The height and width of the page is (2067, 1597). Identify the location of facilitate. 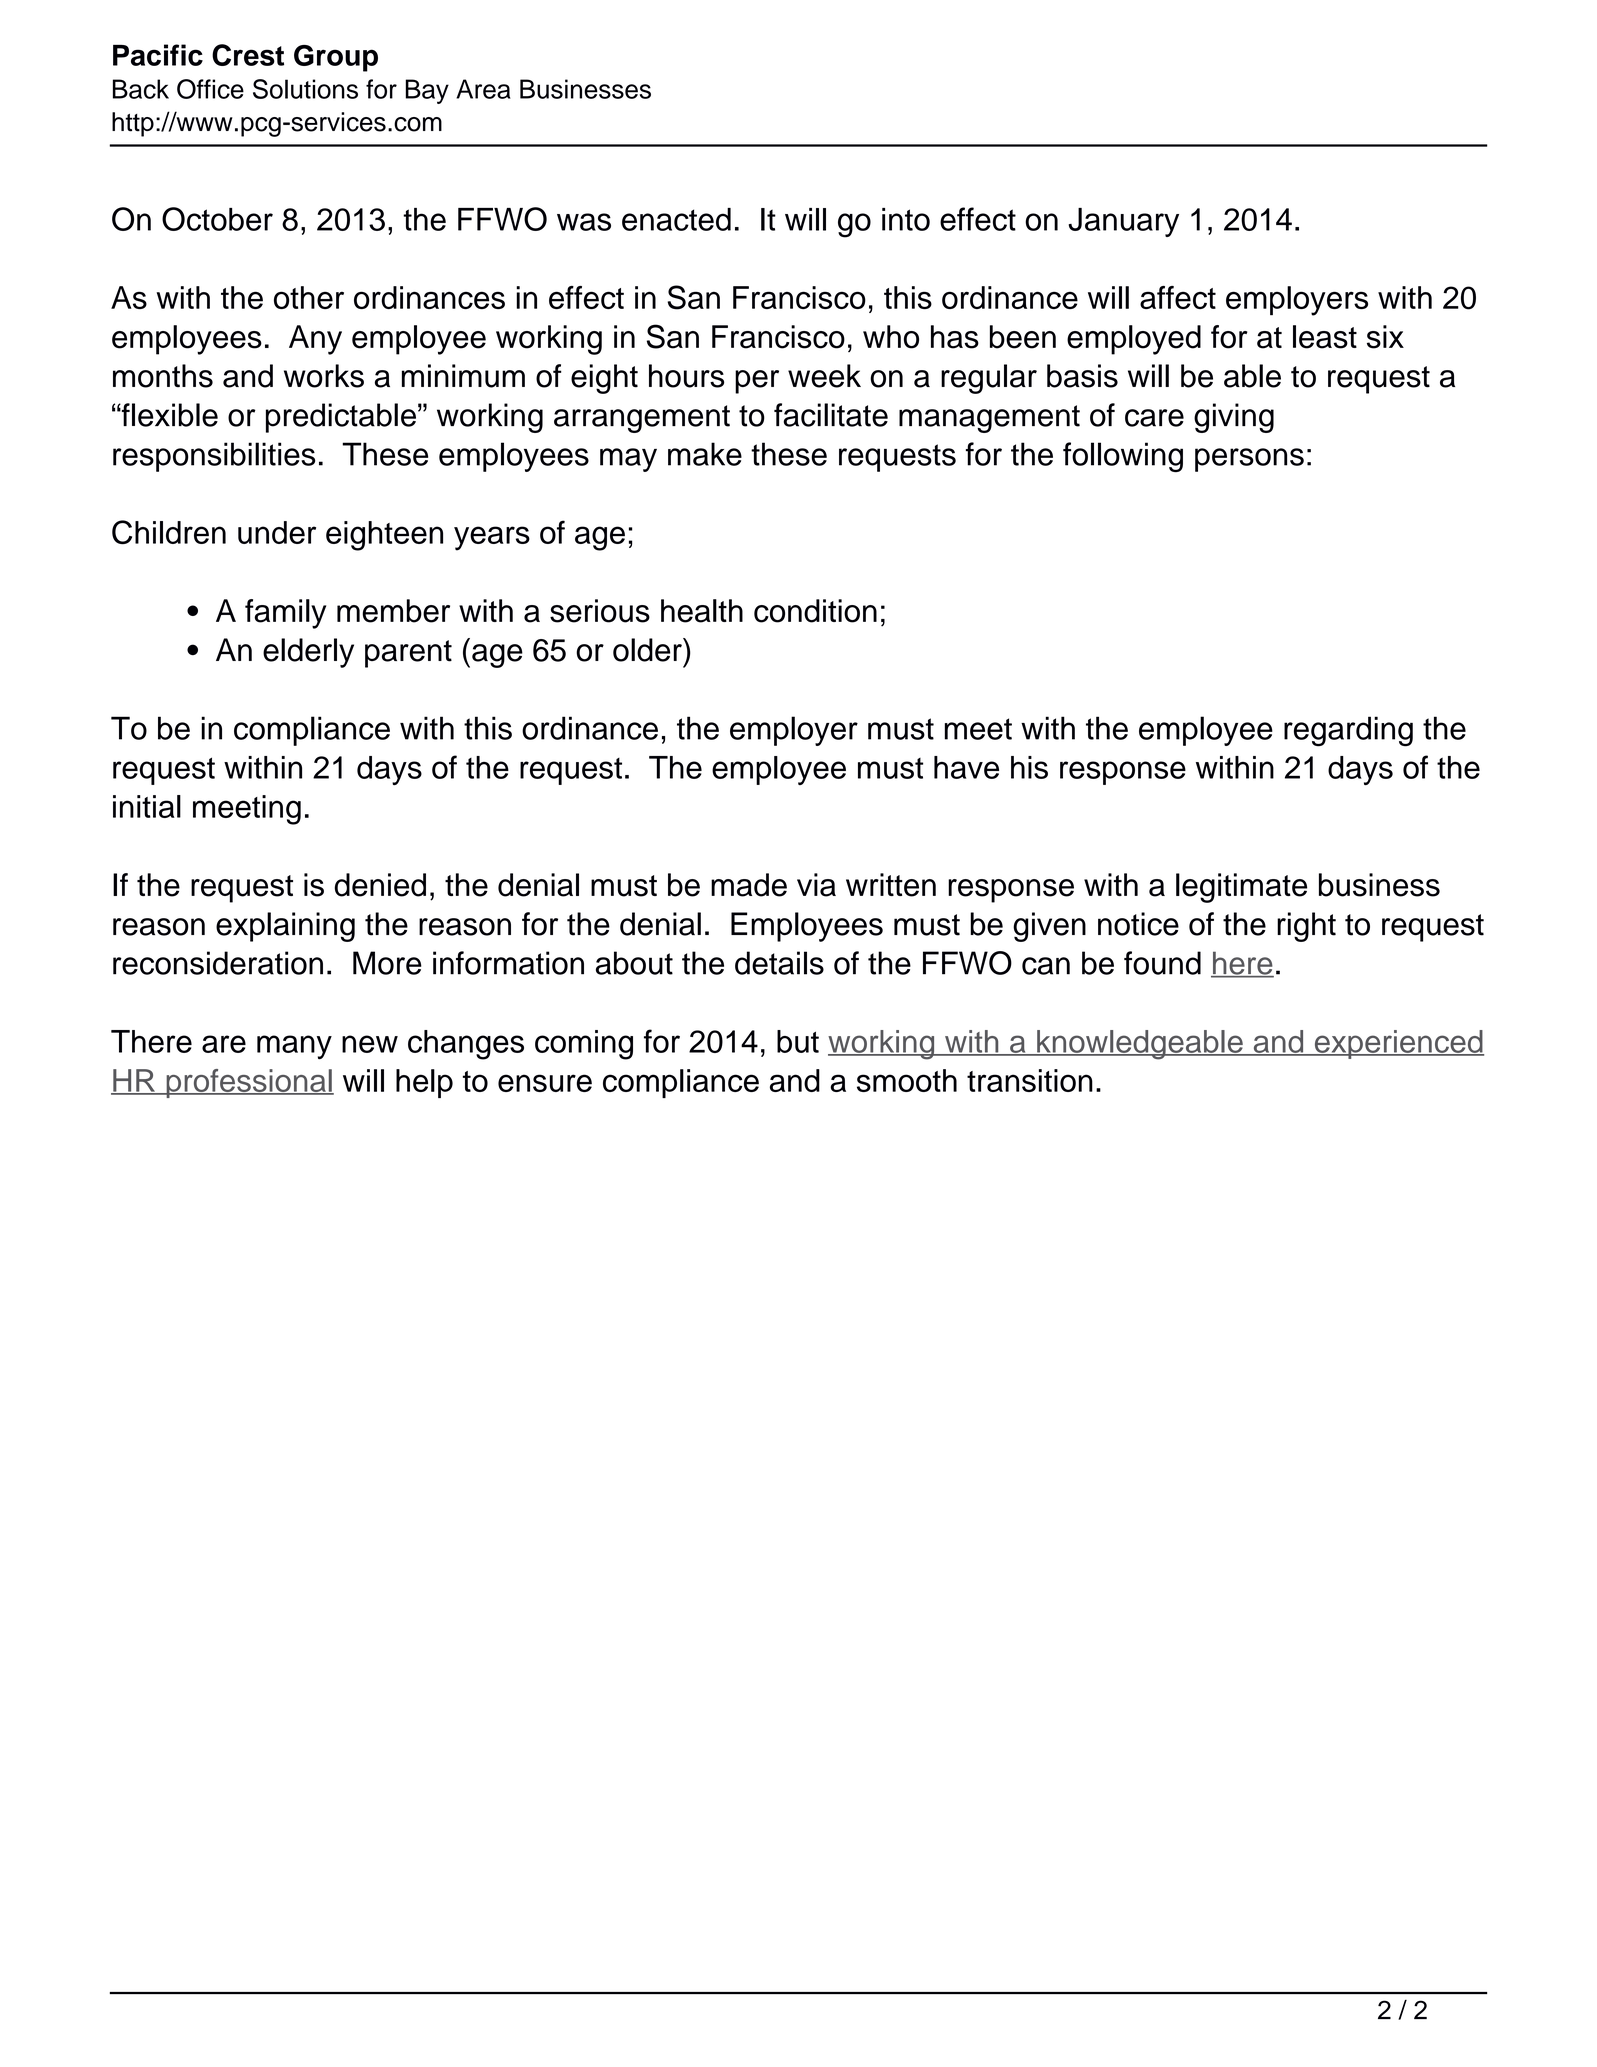
(831, 415).
